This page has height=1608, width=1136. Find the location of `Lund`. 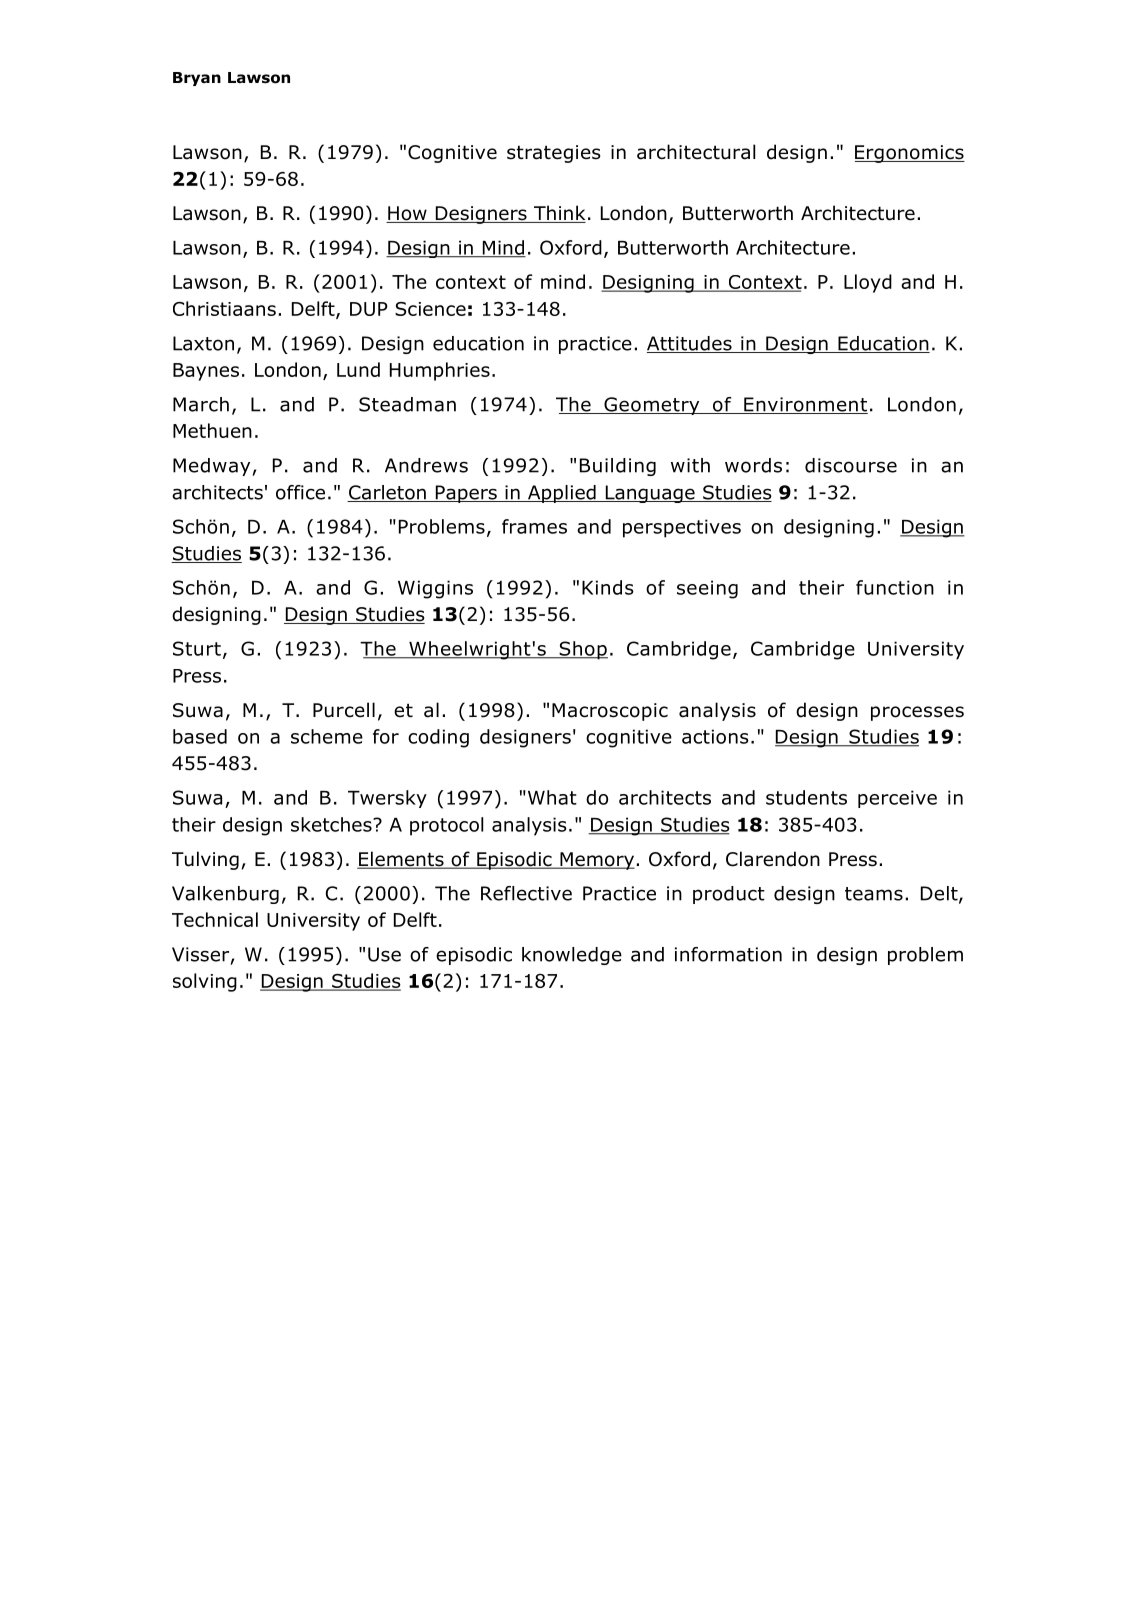

Lund is located at coordinates (358, 369).
